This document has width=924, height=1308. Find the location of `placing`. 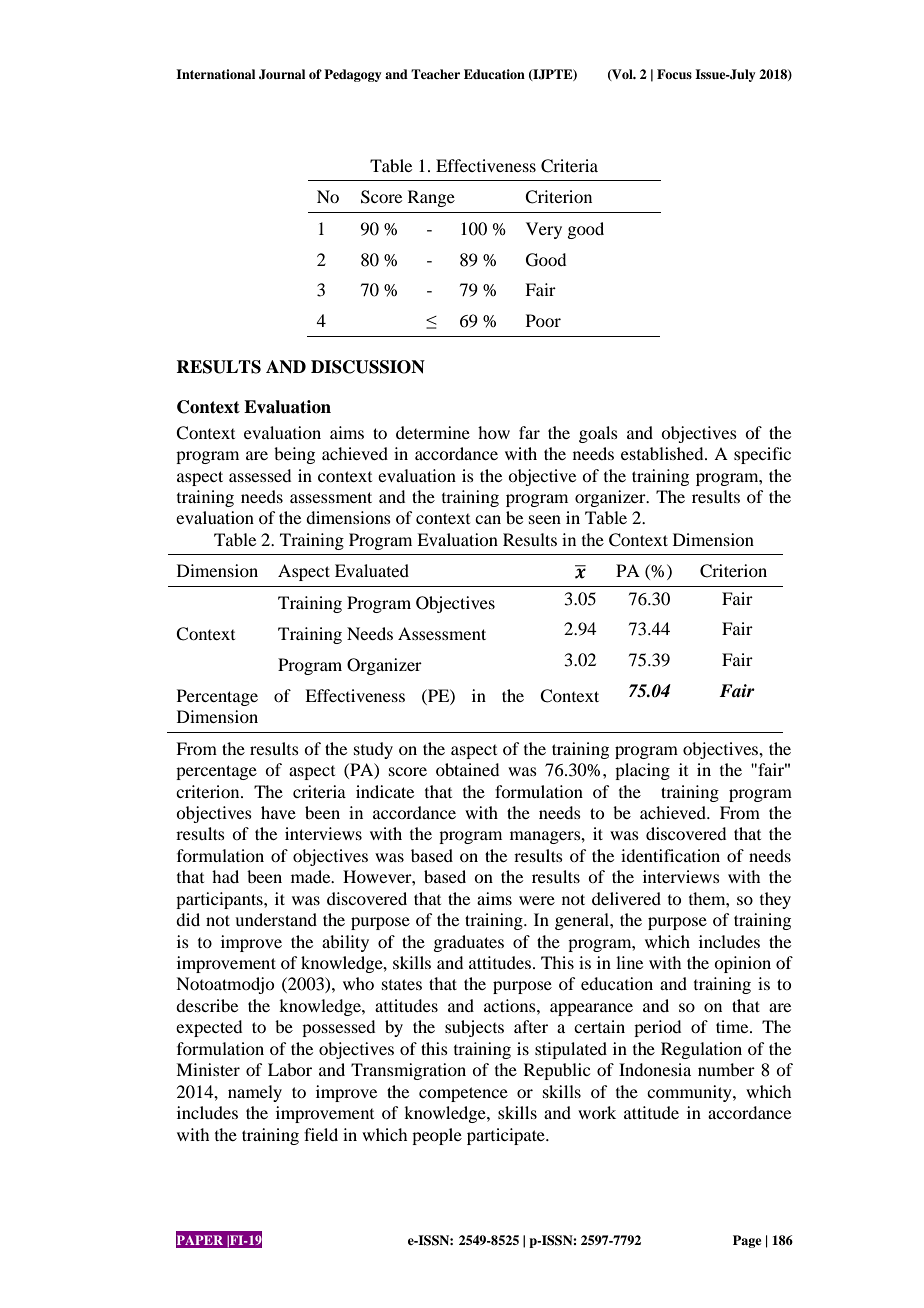

placing is located at coordinates (642, 771).
